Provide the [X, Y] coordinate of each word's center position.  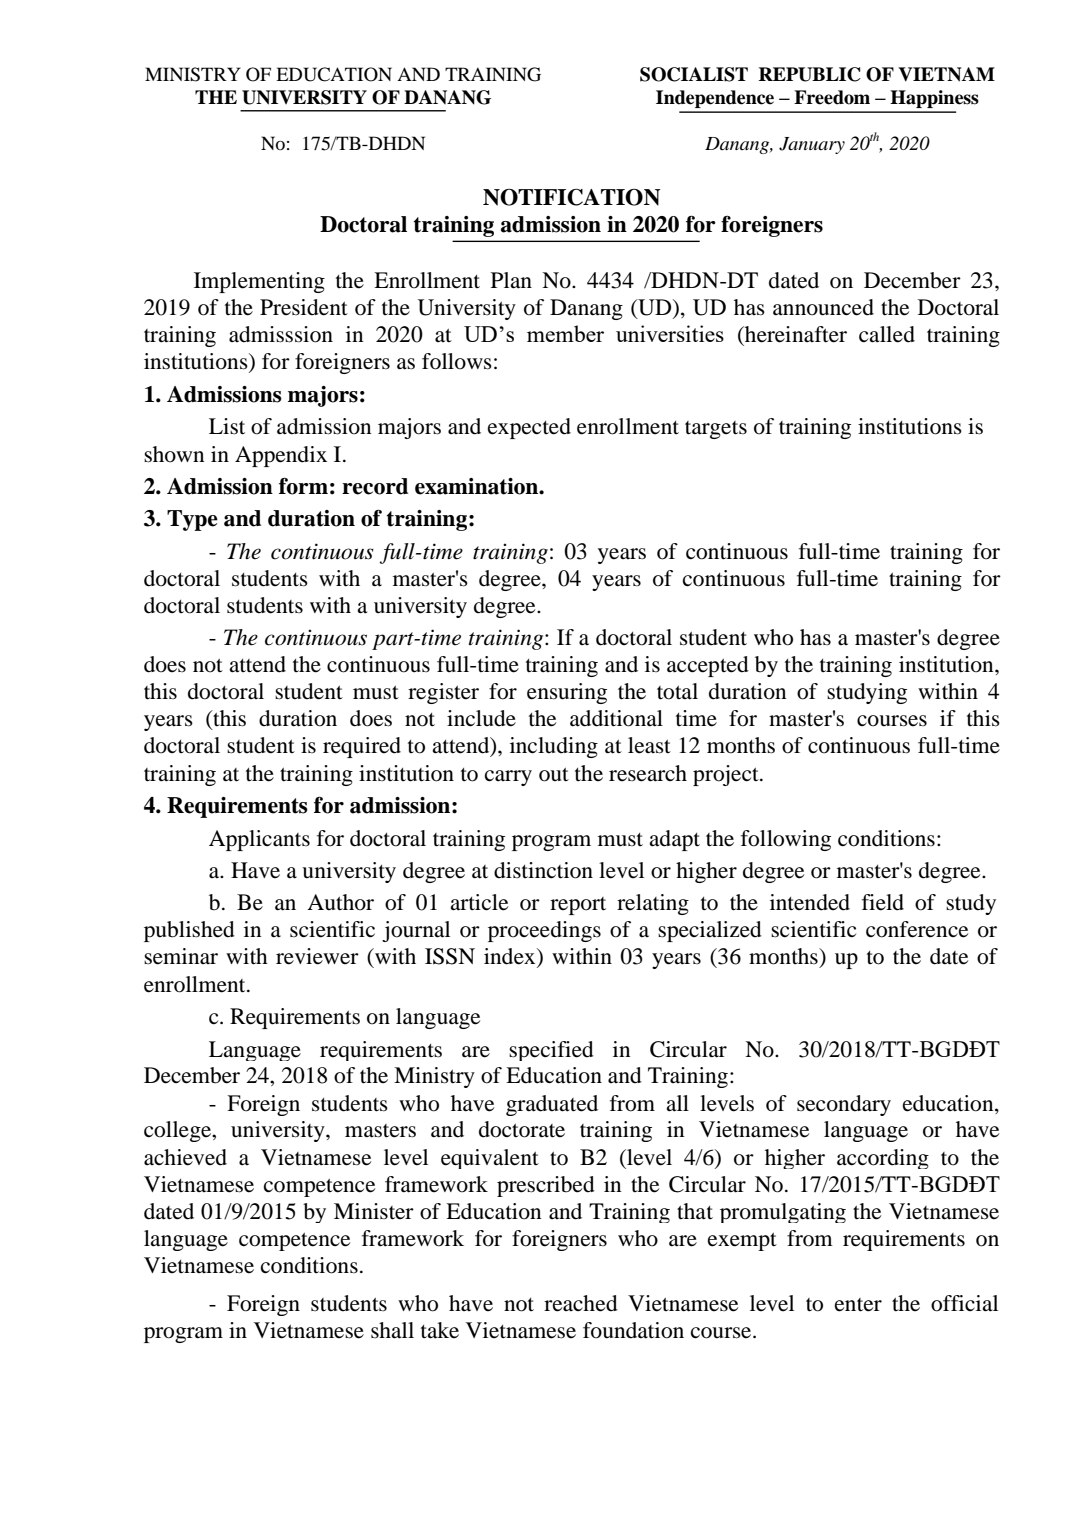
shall [392, 1330]
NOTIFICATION [571, 197]
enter [858, 1305]
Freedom [832, 97]
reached [581, 1303]
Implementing [259, 282]
